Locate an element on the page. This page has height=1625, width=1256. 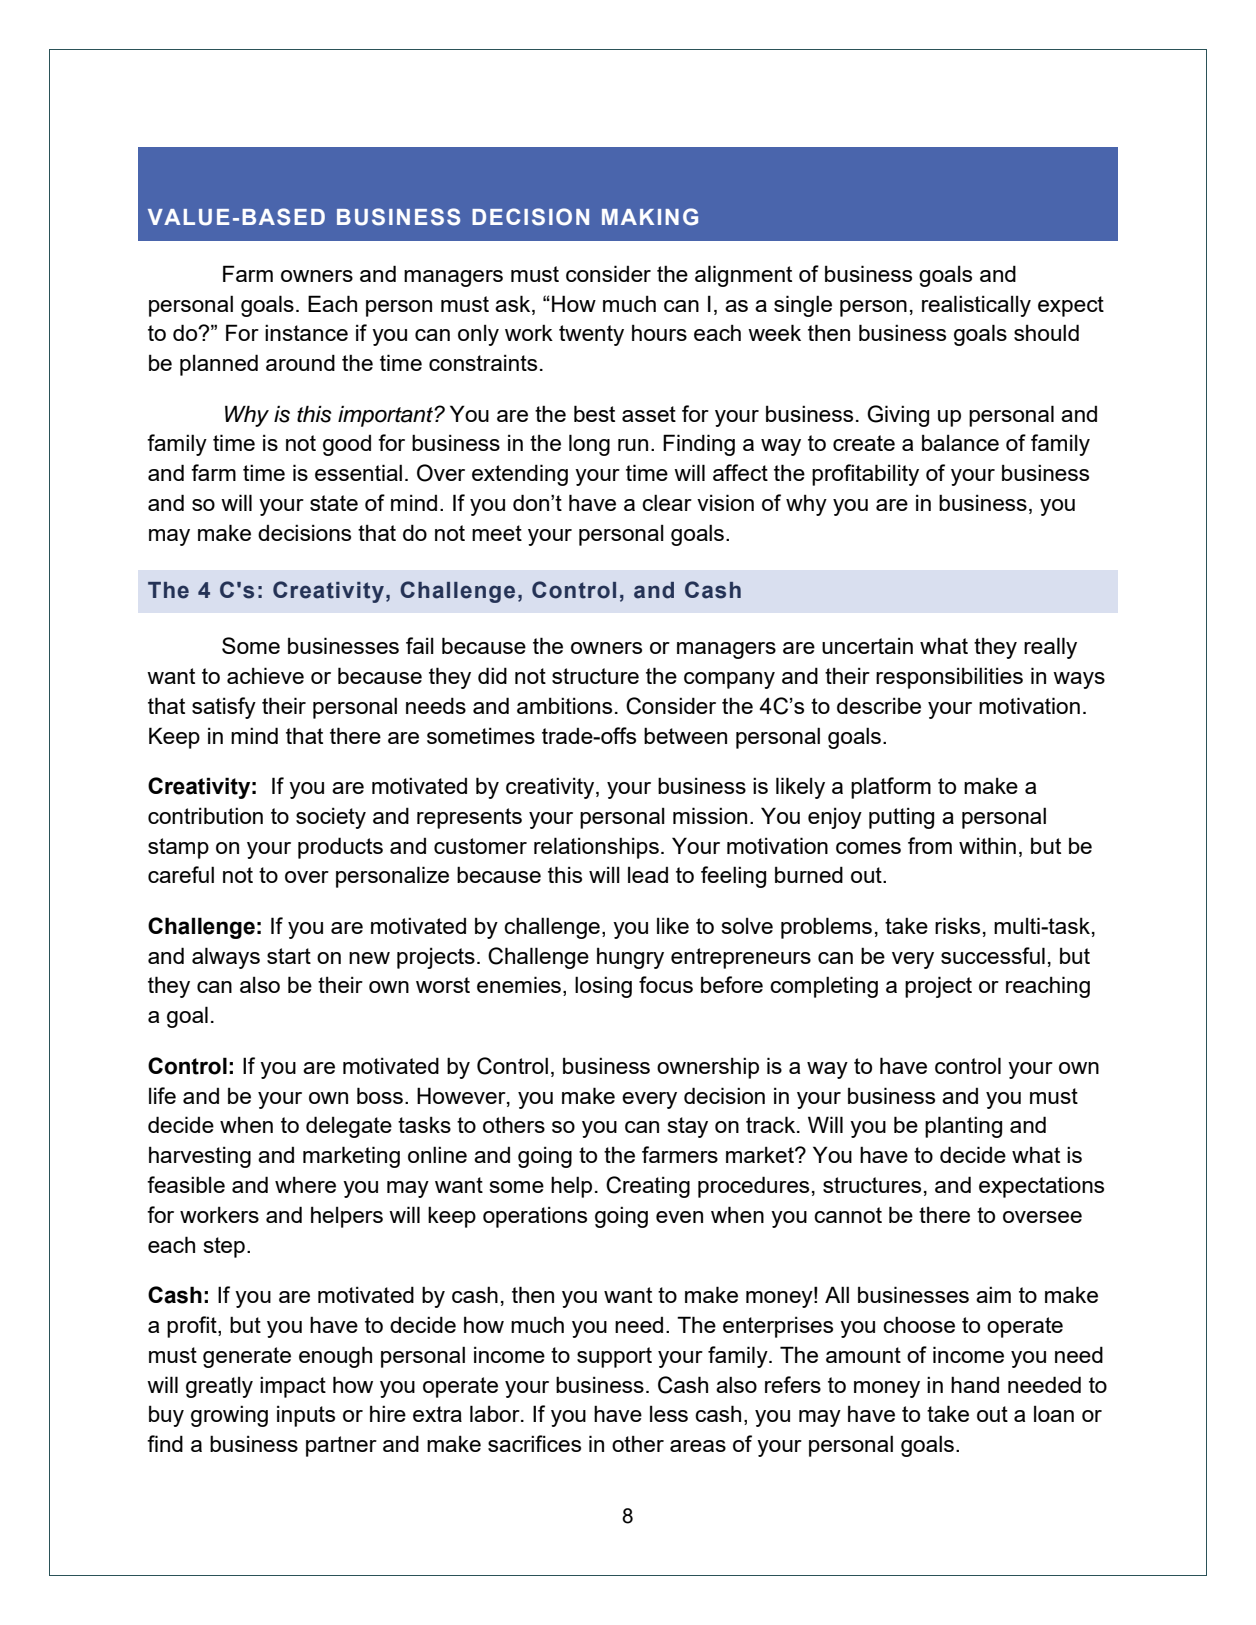
MAKING is located at coordinates (650, 217).
